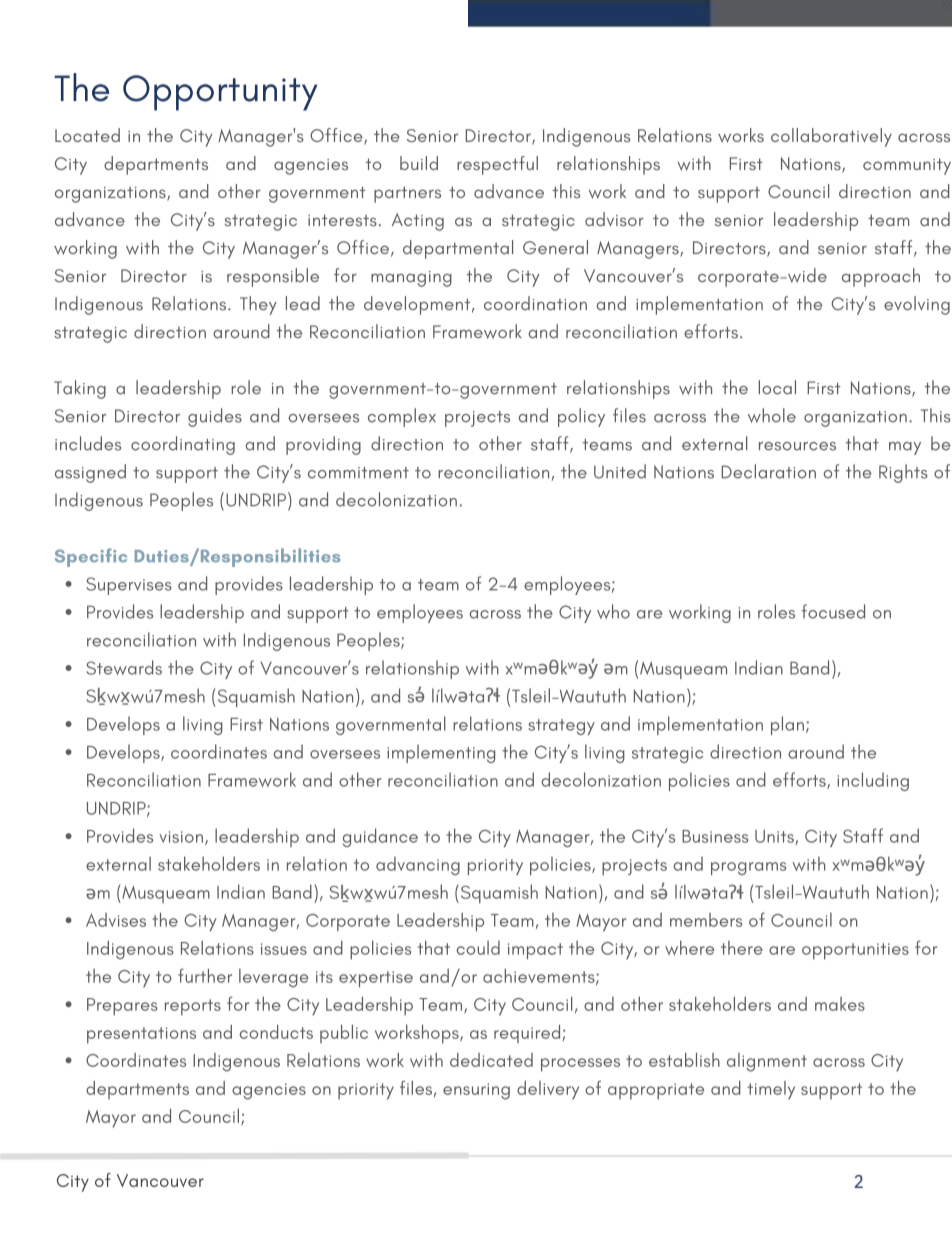  I want to click on alignment, so click(767, 1062).
